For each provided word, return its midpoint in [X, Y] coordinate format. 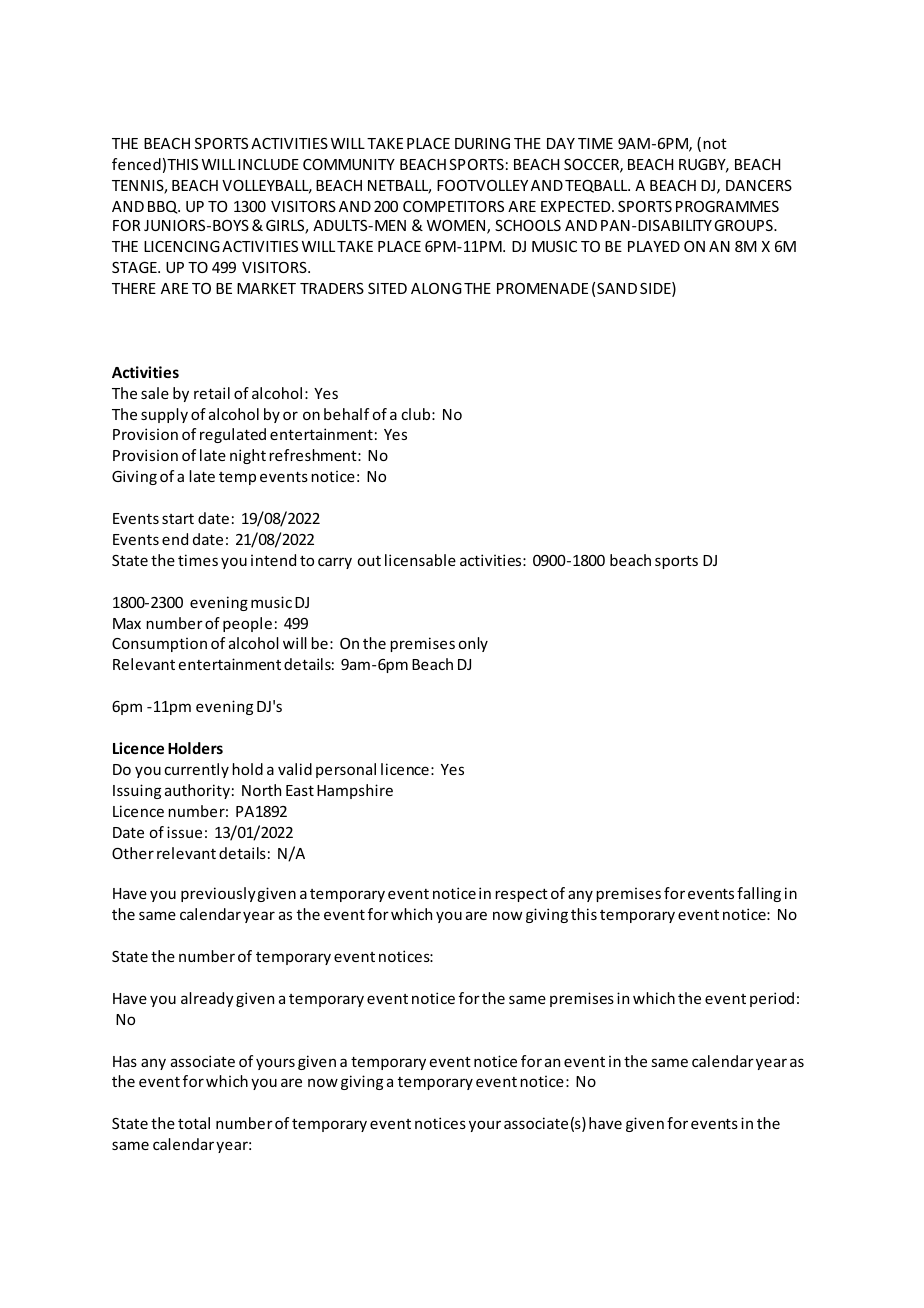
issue [184, 832]
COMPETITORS [453, 206]
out [369, 561]
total [194, 1123]
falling [759, 894]
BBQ [164, 207]
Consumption [159, 645]
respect [521, 895]
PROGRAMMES [727, 206]
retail [212, 393]
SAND [617, 288]
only [473, 644]
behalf [346, 414]
